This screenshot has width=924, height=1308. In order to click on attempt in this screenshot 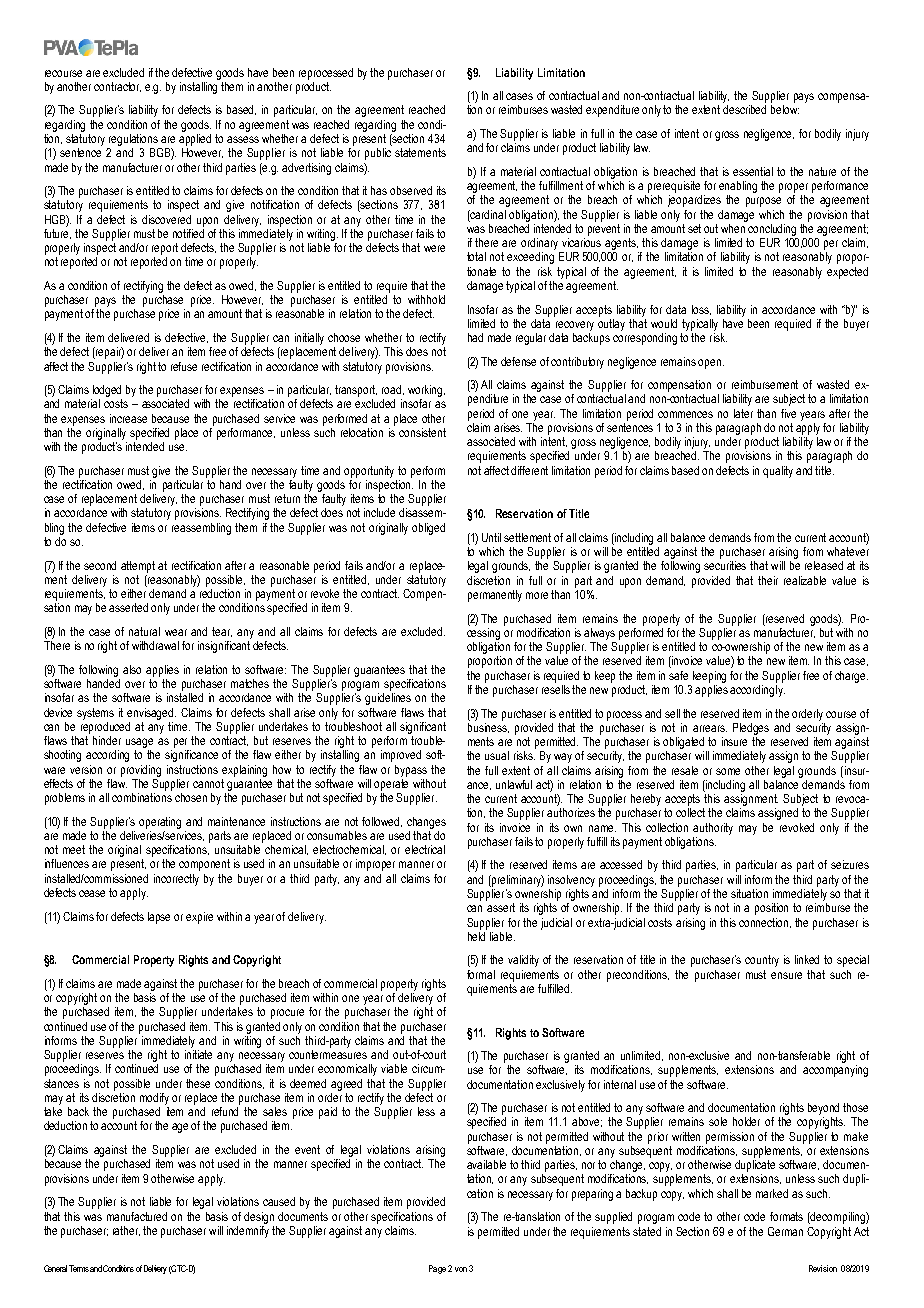, I will do `click(138, 567)`.
